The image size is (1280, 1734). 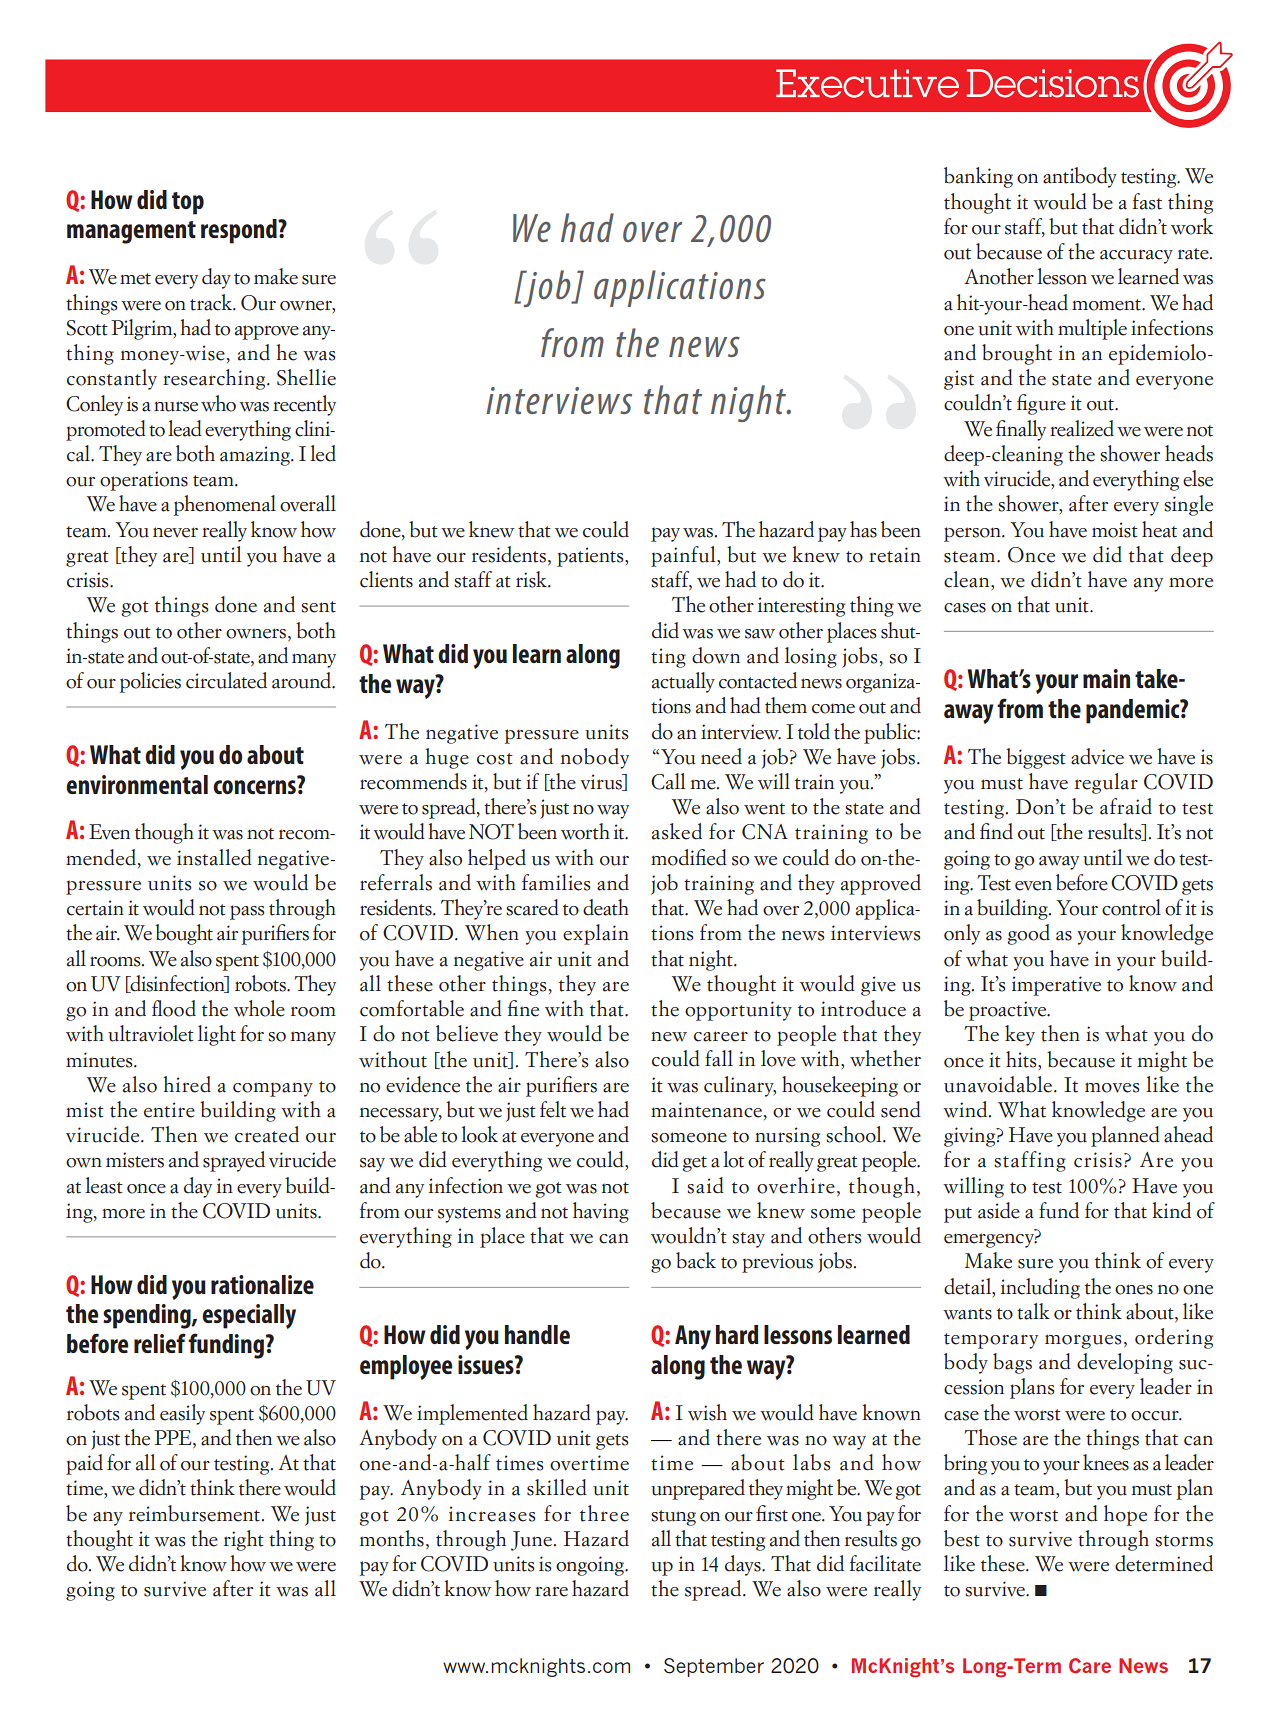 I want to click on death, so click(x=606, y=907).
